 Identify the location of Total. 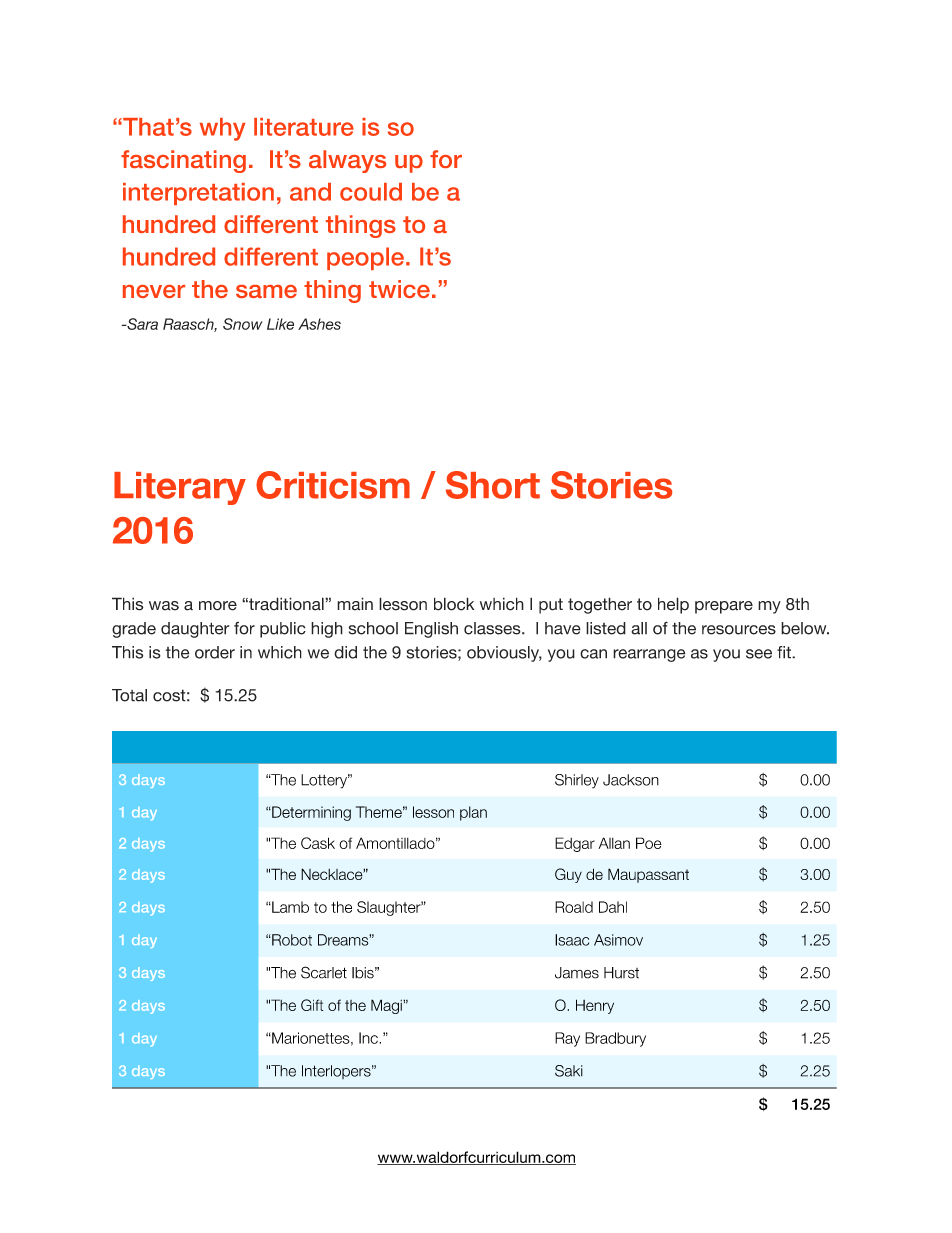
(129, 695).
